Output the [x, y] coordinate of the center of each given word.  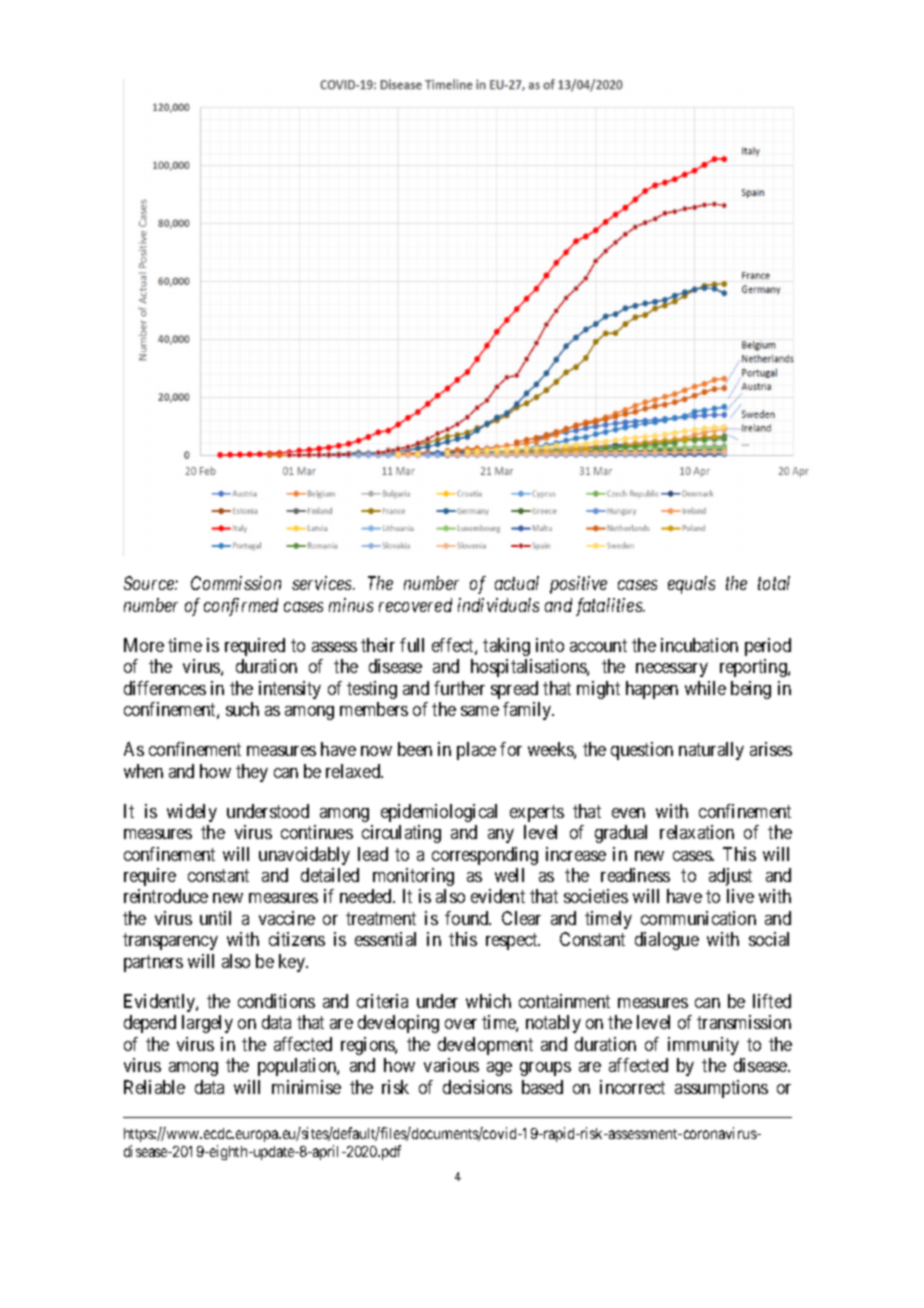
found [468, 918]
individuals [498, 605]
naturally [711, 751]
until [215, 918]
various [451, 1065]
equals [691, 585]
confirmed [241, 607]
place [476, 751]
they [252, 773]
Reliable [154, 1087]
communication [698, 918]
